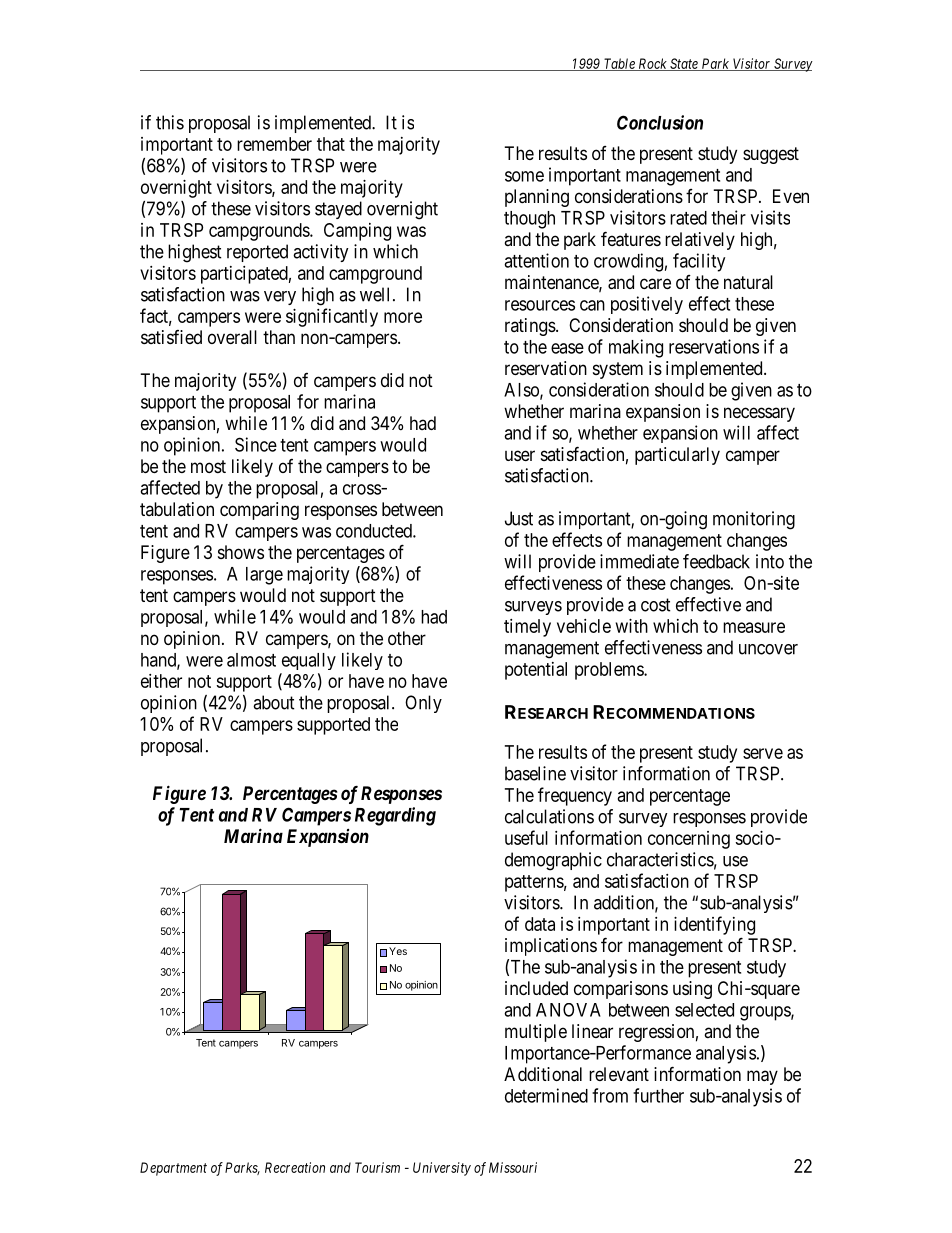  I want to click on Since, so click(256, 444).
